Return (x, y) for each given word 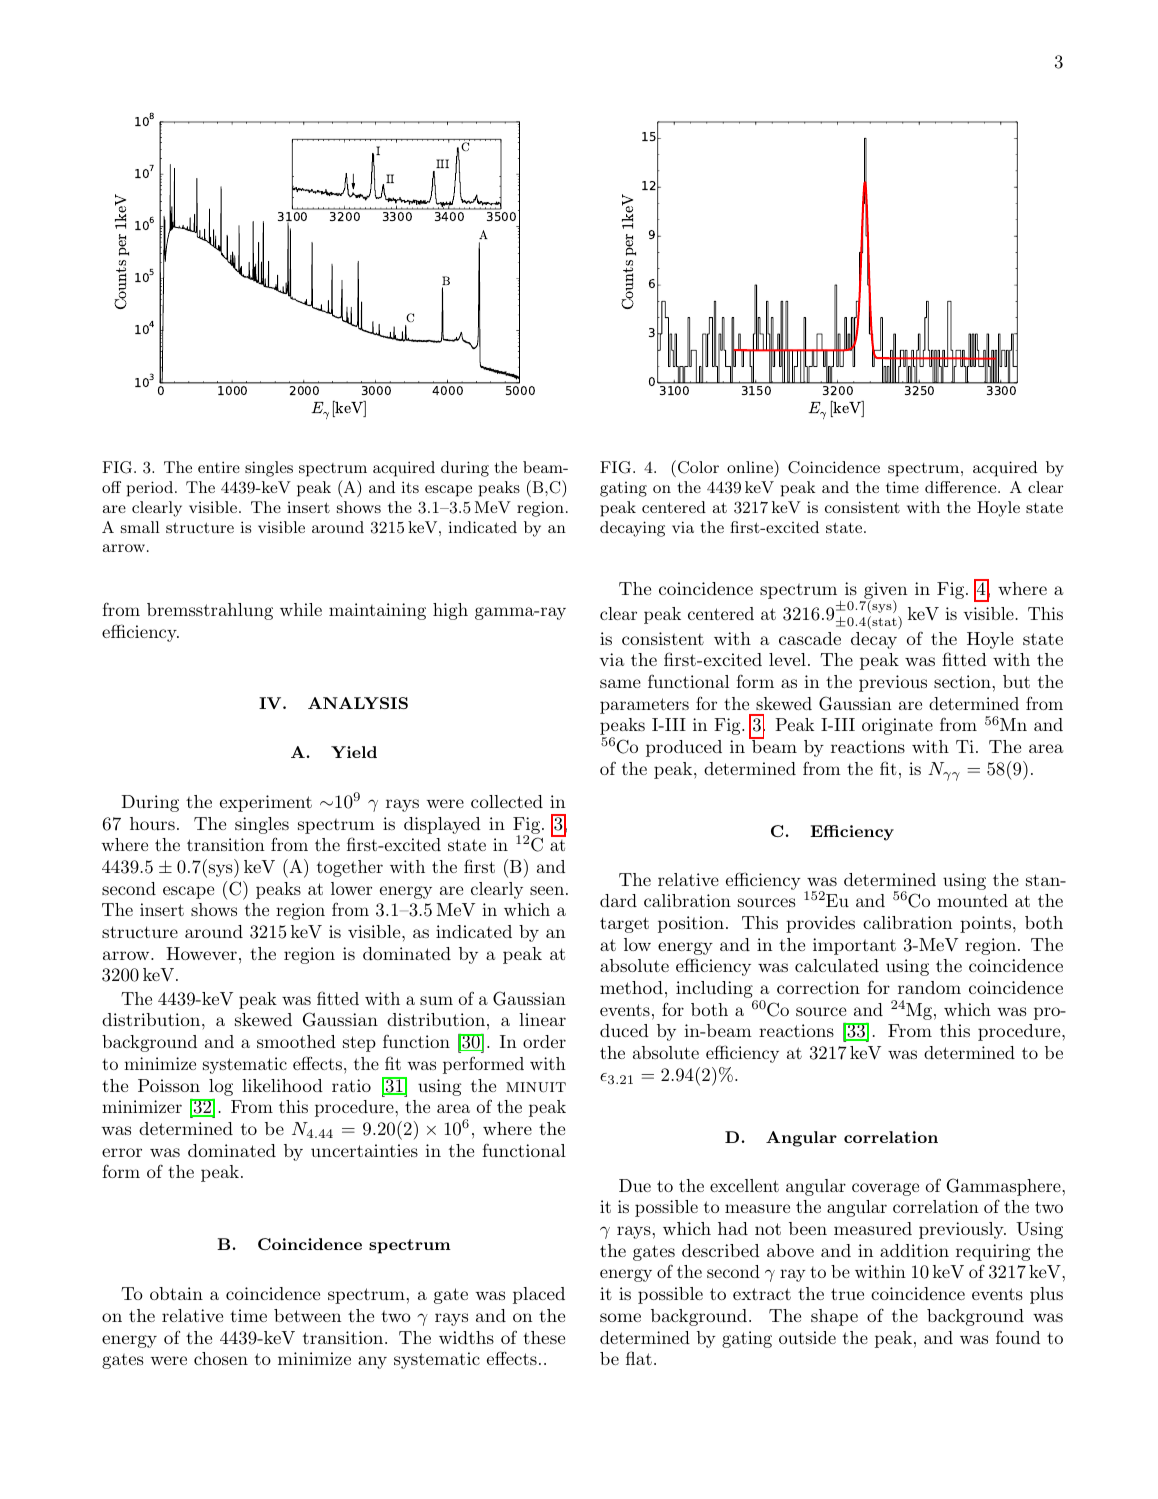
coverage (885, 1189)
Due (635, 1185)
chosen (221, 1358)
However (201, 953)
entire (219, 467)
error (122, 1152)
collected (507, 801)
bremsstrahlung (210, 611)
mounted (972, 900)
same (620, 683)
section (962, 681)
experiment (266, 803)
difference (962, 487)
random (929, 987)
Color (698, 467)
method (631, 987)
